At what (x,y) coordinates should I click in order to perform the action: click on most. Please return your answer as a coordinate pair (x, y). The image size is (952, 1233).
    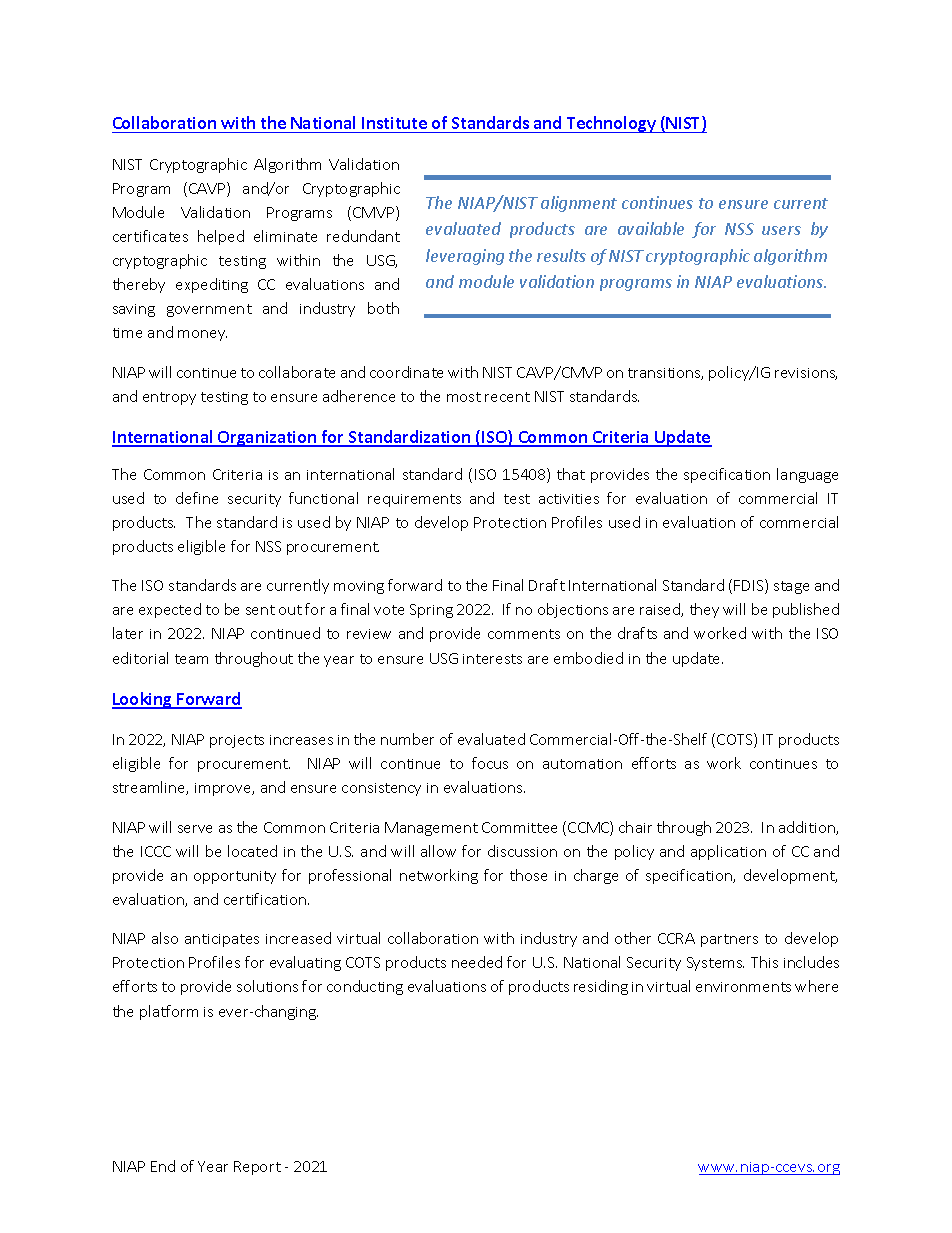
    Looking at the image, I should click on (464, 397).
